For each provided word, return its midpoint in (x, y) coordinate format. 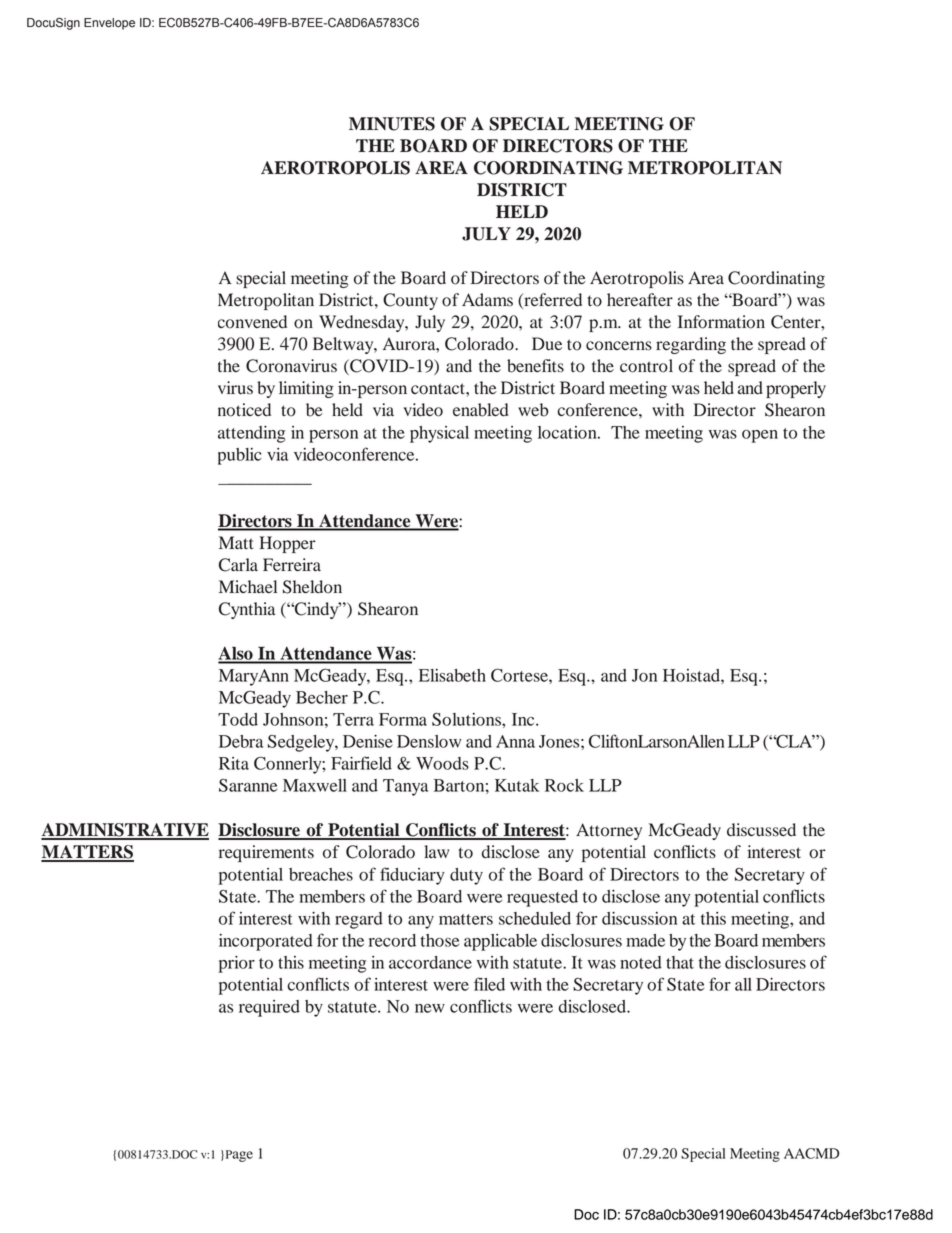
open (760, 436)
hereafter (640, 299)
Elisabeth (452, 675)
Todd (238, 719)
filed (489, 984)
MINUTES (392, 124)
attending (251, 434)
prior (237, 964)
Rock (564, 785)
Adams (487, 300)
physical (439, 434)
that (680, 962)
